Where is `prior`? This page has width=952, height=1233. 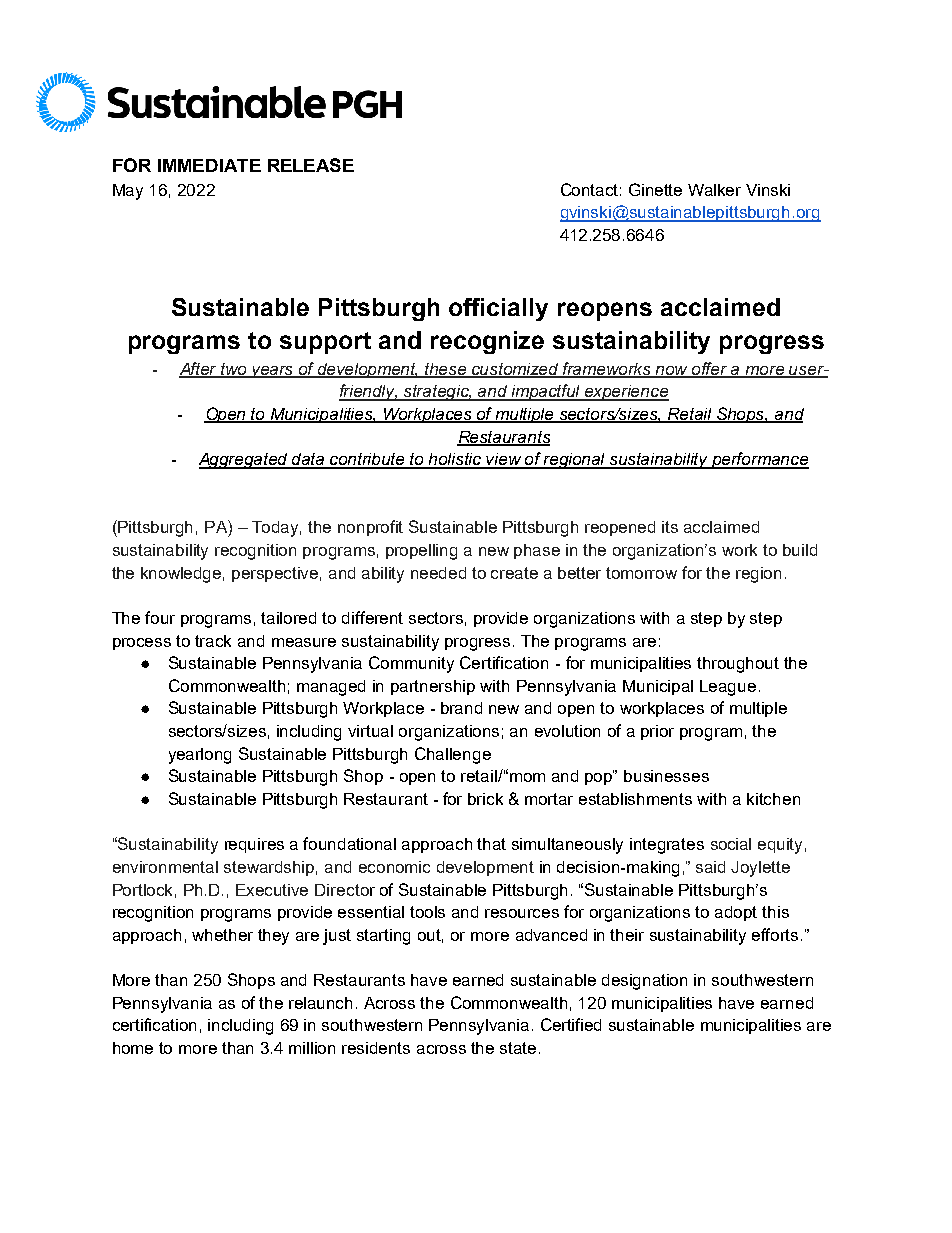
prior is located at coordinates (657, 732).
